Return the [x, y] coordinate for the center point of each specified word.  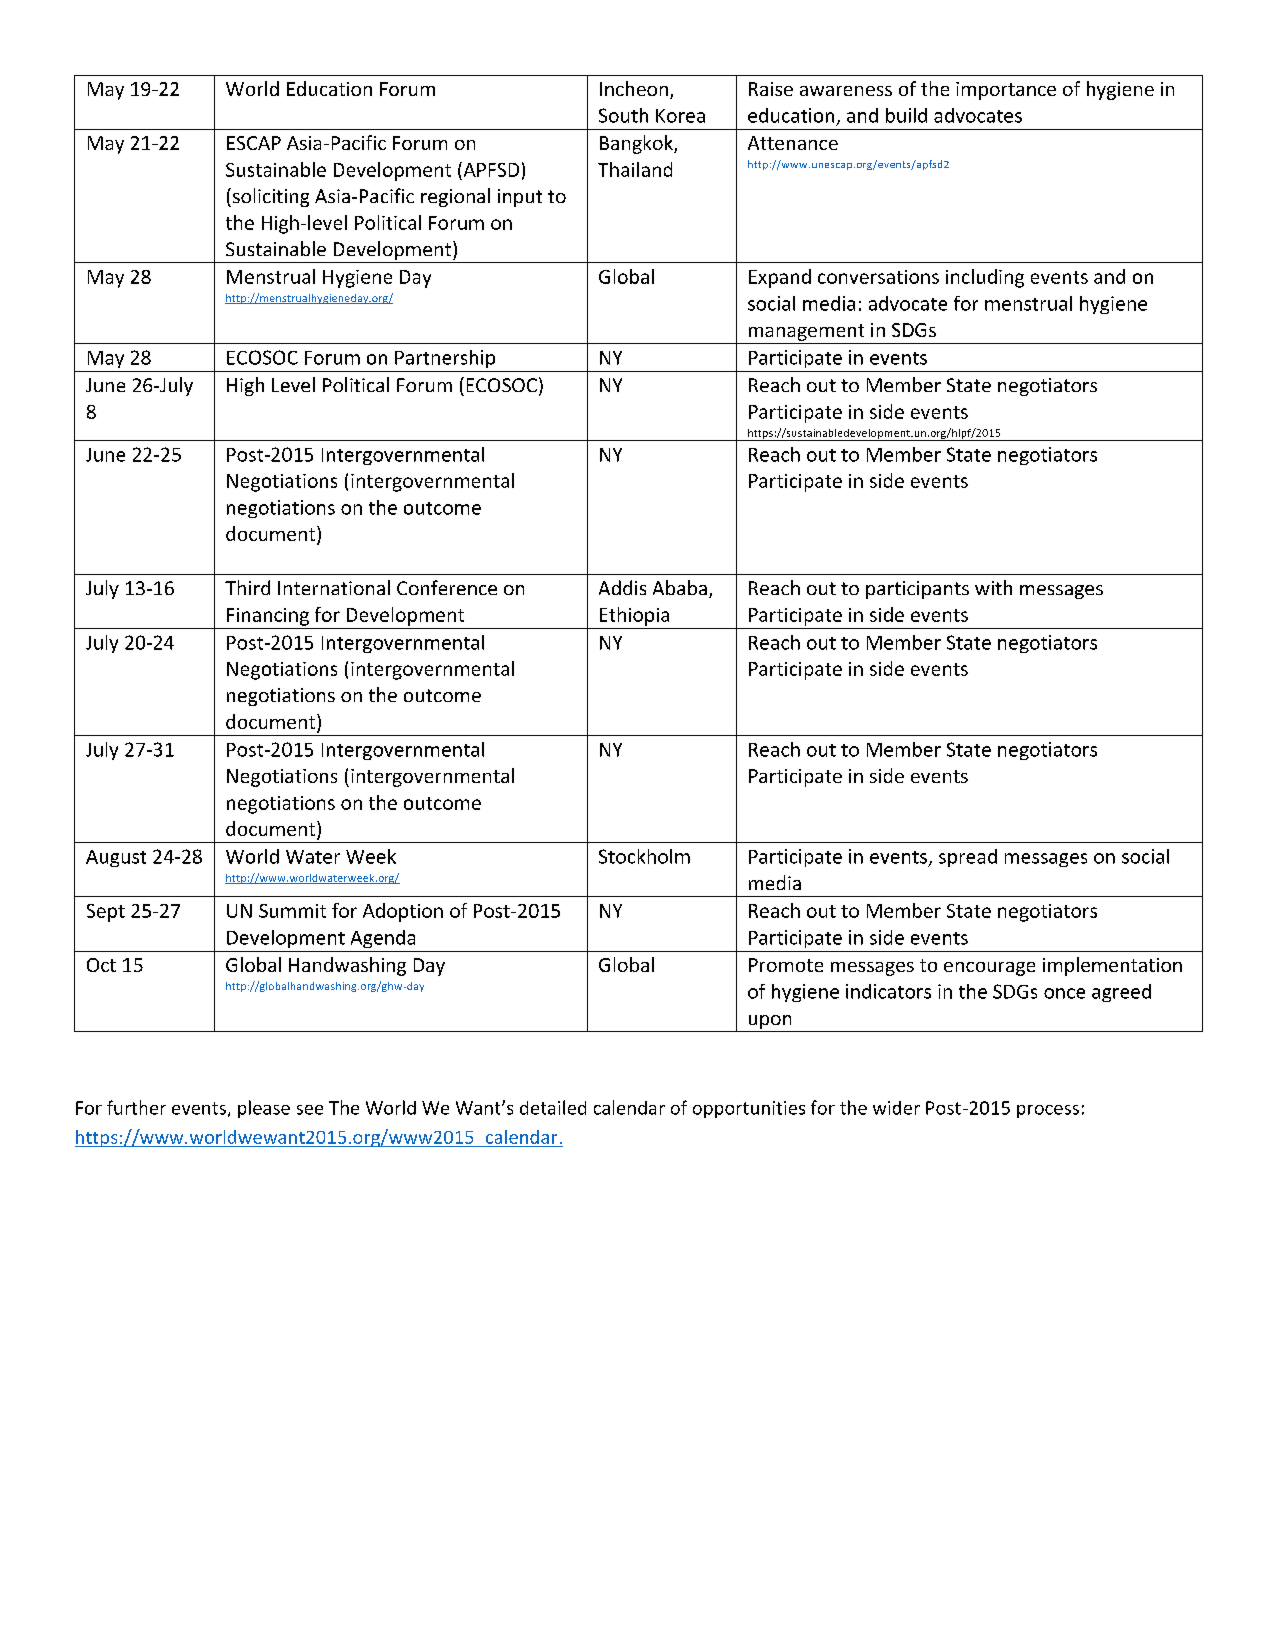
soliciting [269, 197]
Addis [622, 587]
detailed [553, 1107]
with [993, 587]
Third [247, 587]
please [264, 1109]
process [1048, 1111]
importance [1006, 91]
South [623, 115]
